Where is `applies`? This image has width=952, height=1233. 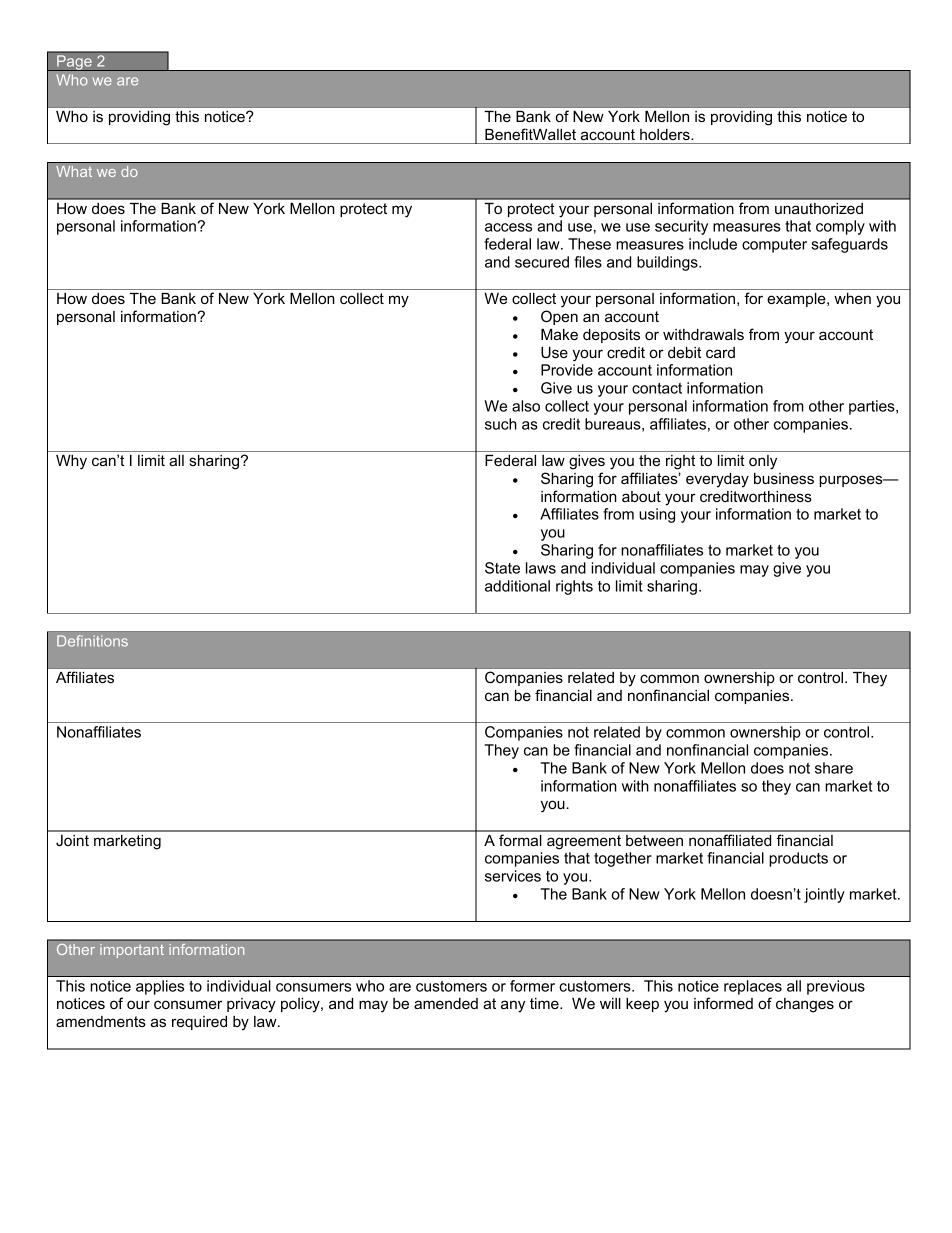 applies is located at coordinates (160, 987).
